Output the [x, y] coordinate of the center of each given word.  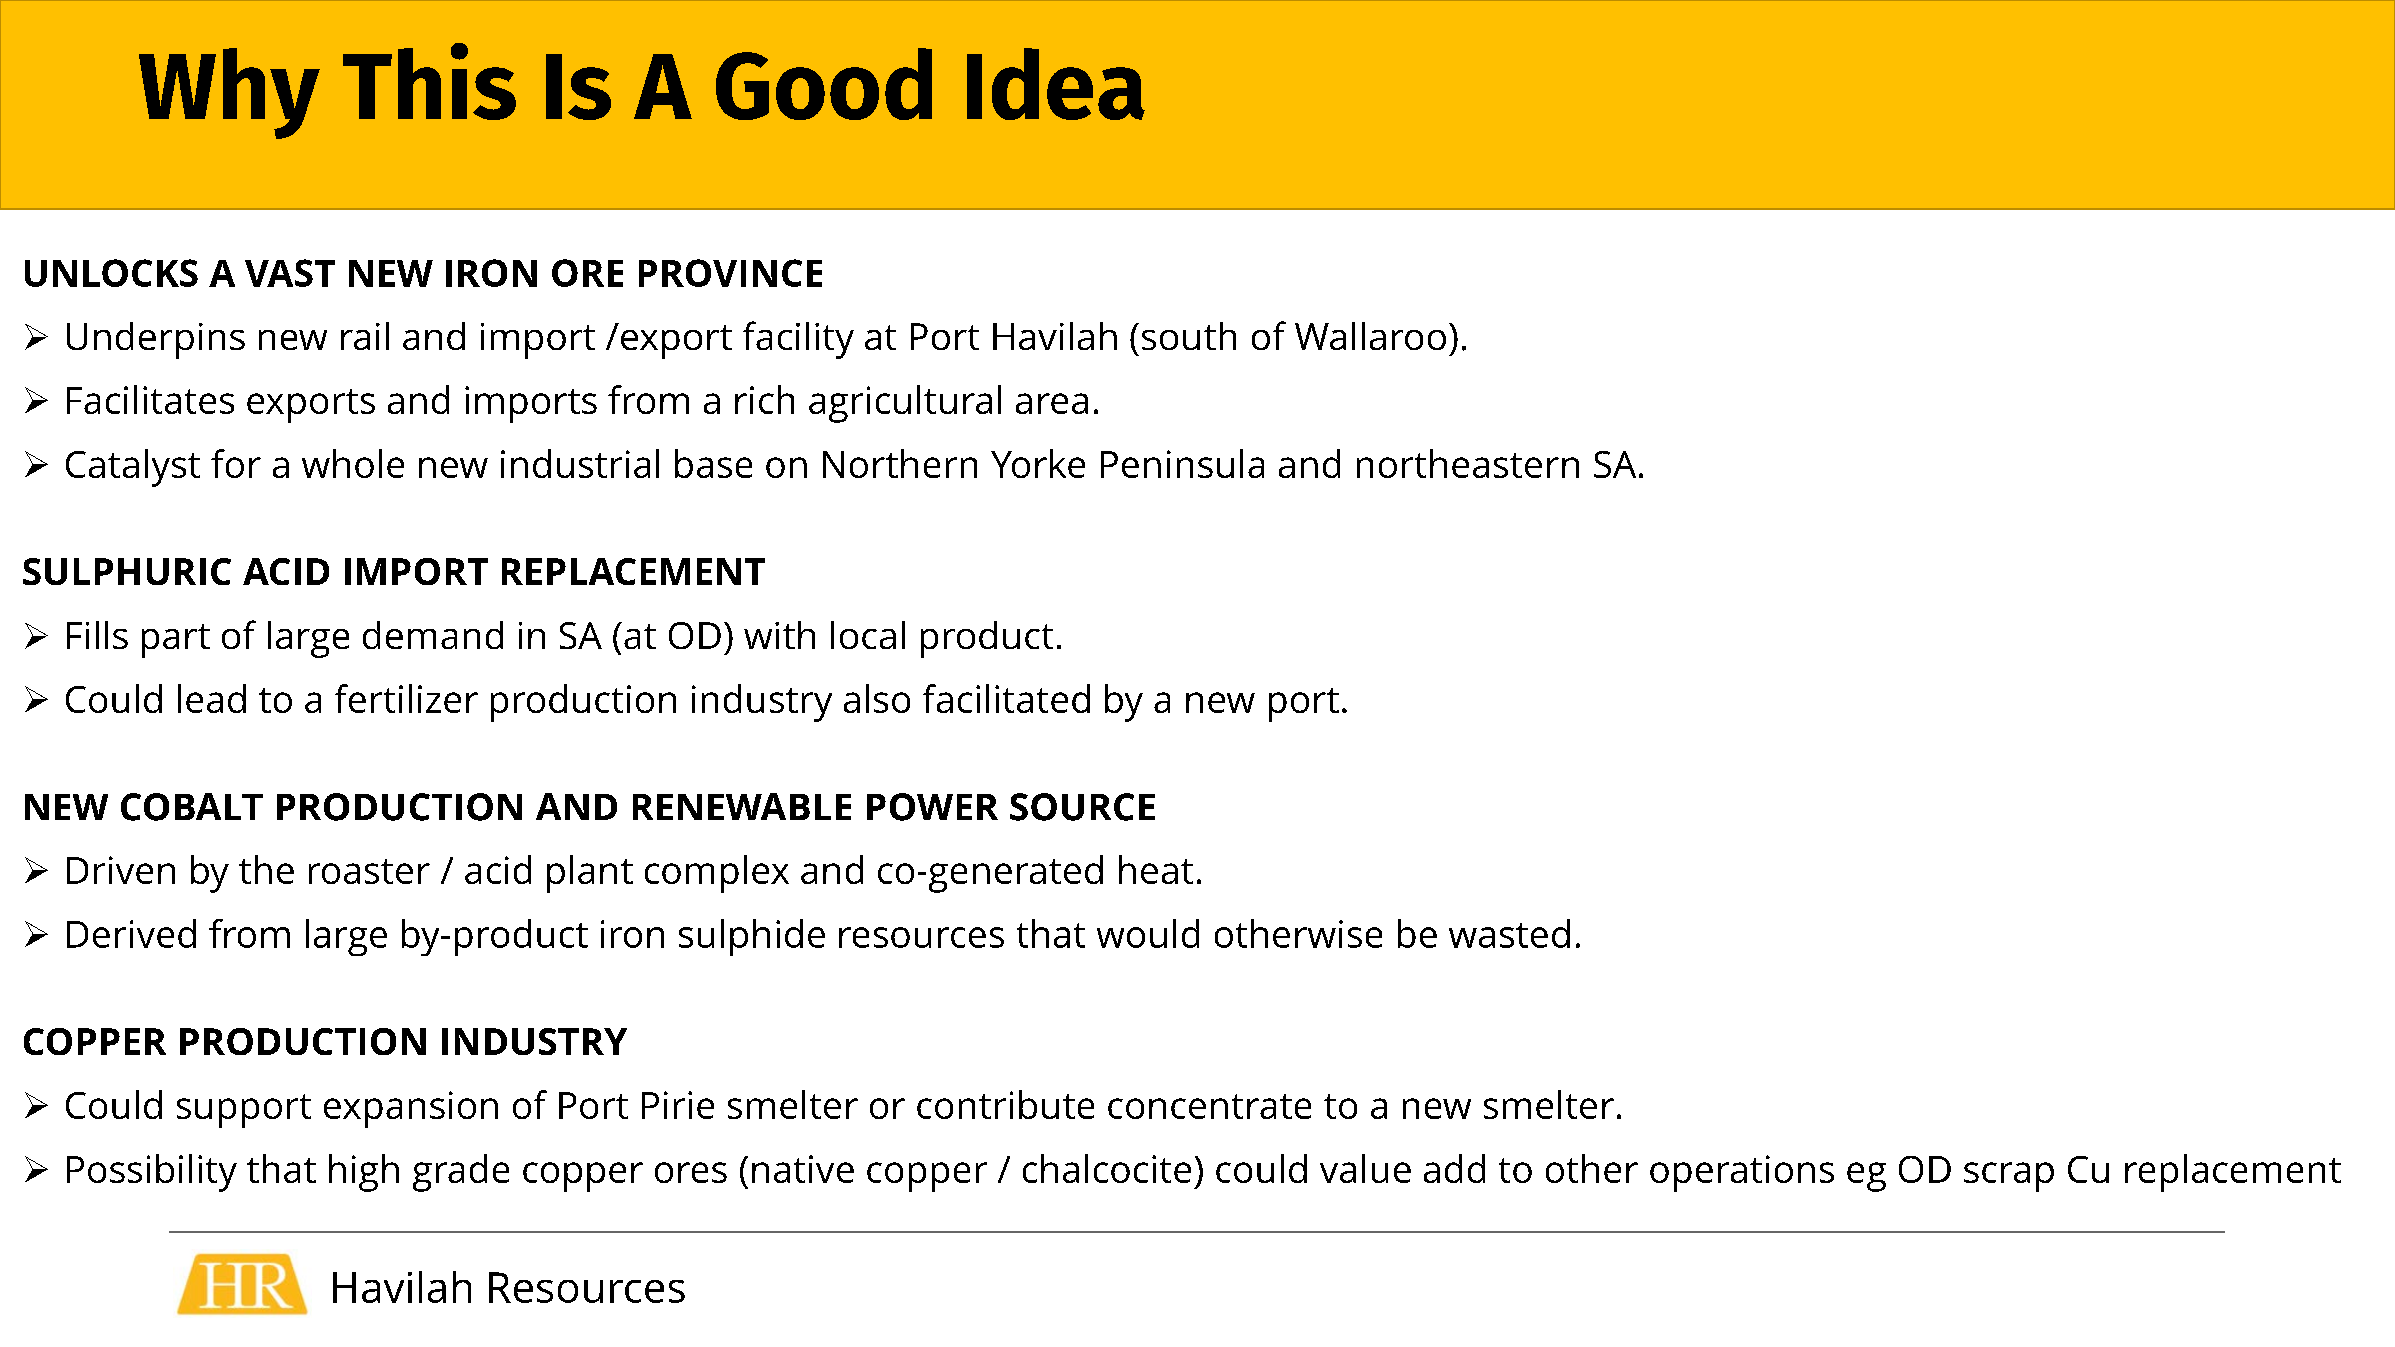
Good [824, 84]
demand [433, 635]
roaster [369, 871]
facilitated [1006, 698]
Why [229, 93]
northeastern [1468, 463]
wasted [1509, 933]
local [868, 635]
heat [1156, 869]
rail [365, 336]
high [364, 1173]
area [1052, 403]
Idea [1056, 84]
